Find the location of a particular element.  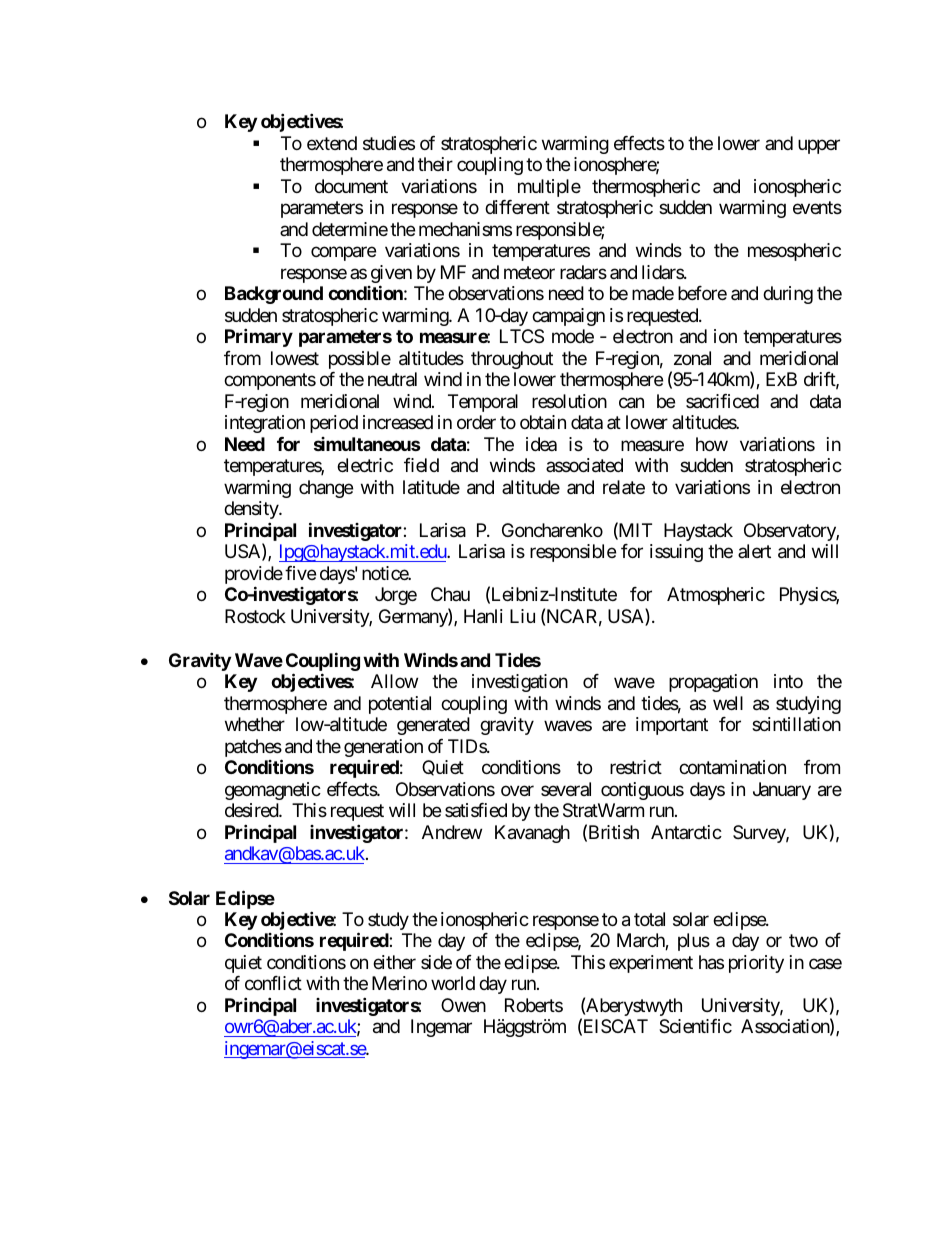

conflict is located at coordinates (273, 983).
